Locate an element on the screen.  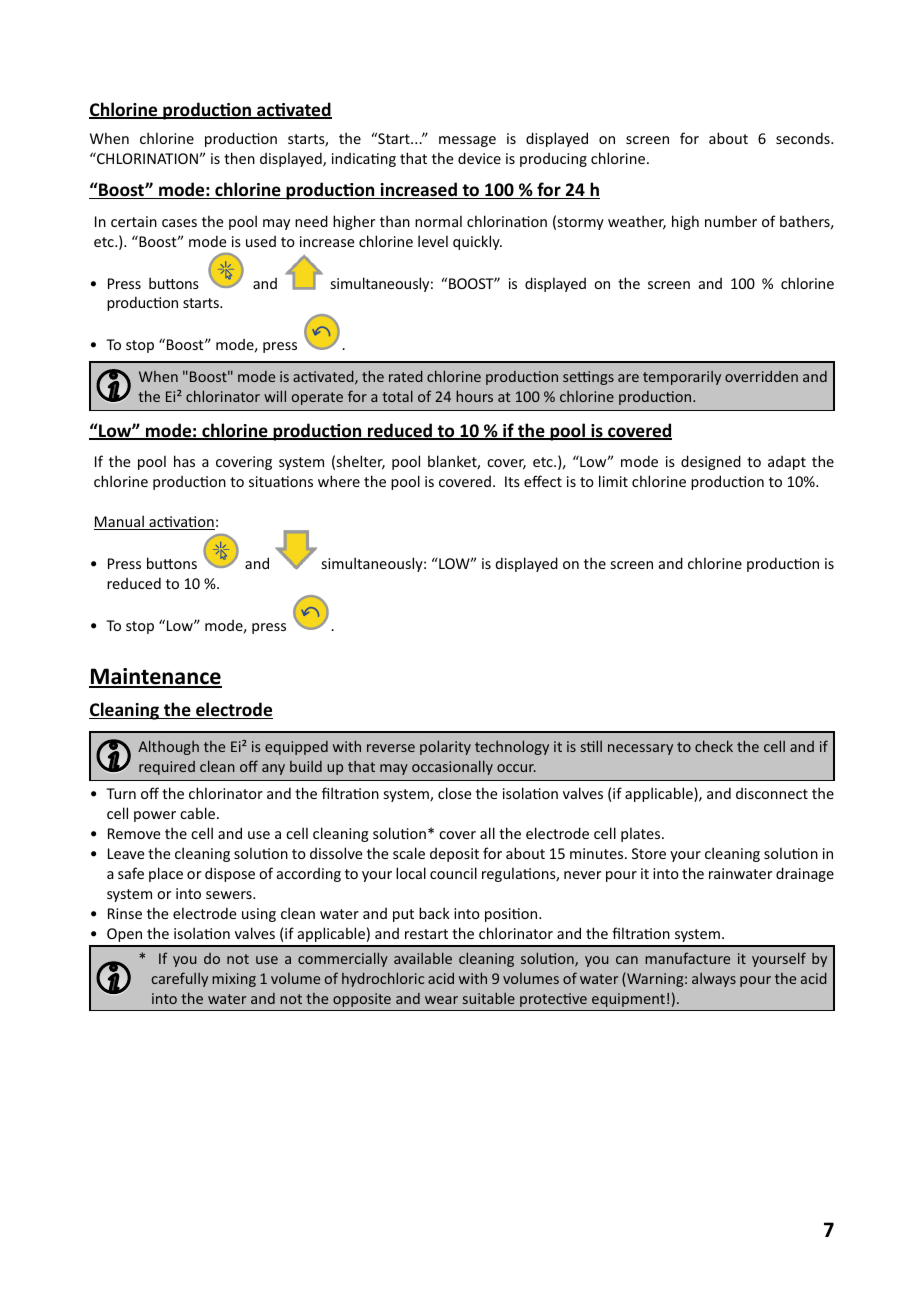
has is located at coordinates (184, 461).
